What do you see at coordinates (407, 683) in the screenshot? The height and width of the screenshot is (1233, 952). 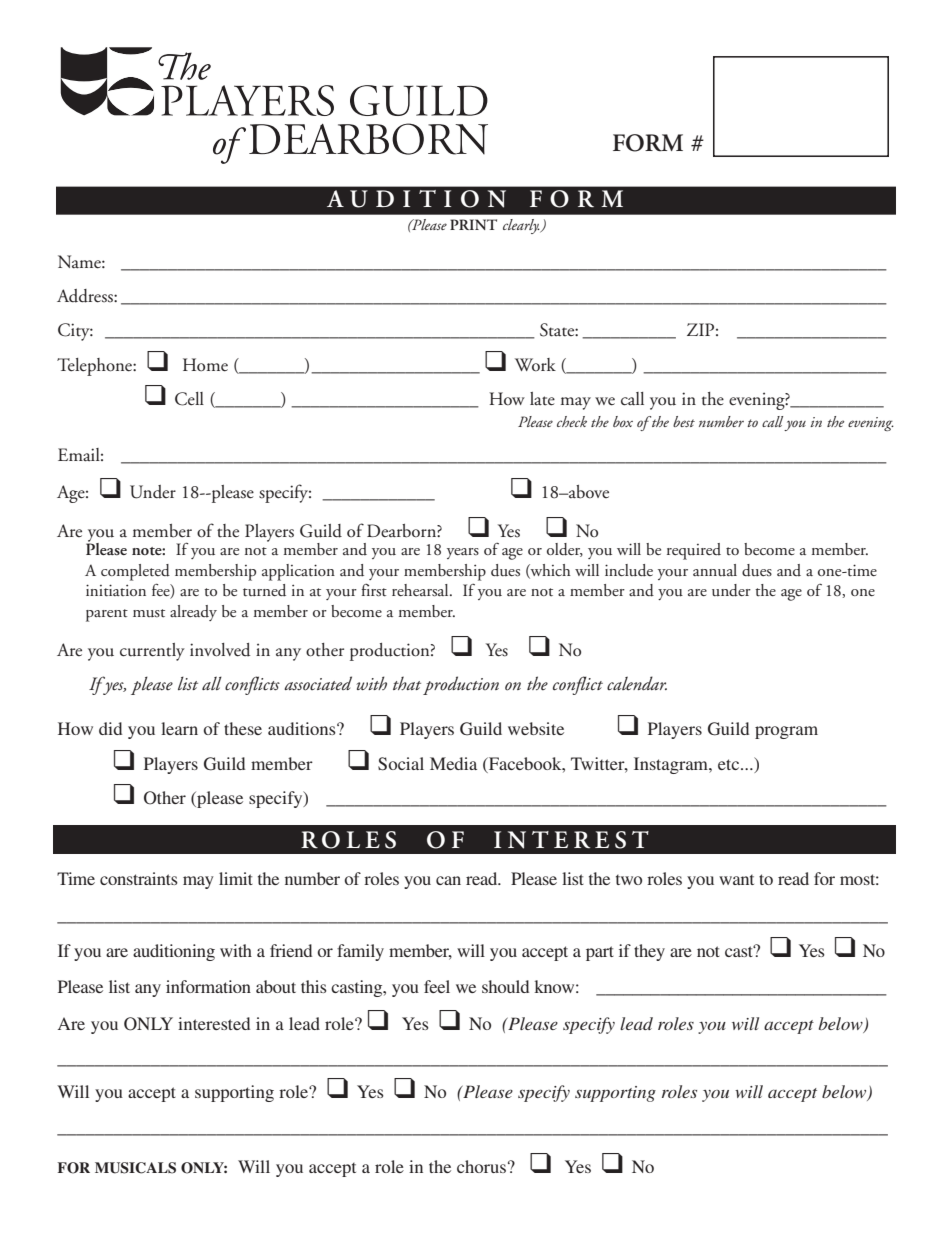 I see `that` at bounding box center [407, 683].
